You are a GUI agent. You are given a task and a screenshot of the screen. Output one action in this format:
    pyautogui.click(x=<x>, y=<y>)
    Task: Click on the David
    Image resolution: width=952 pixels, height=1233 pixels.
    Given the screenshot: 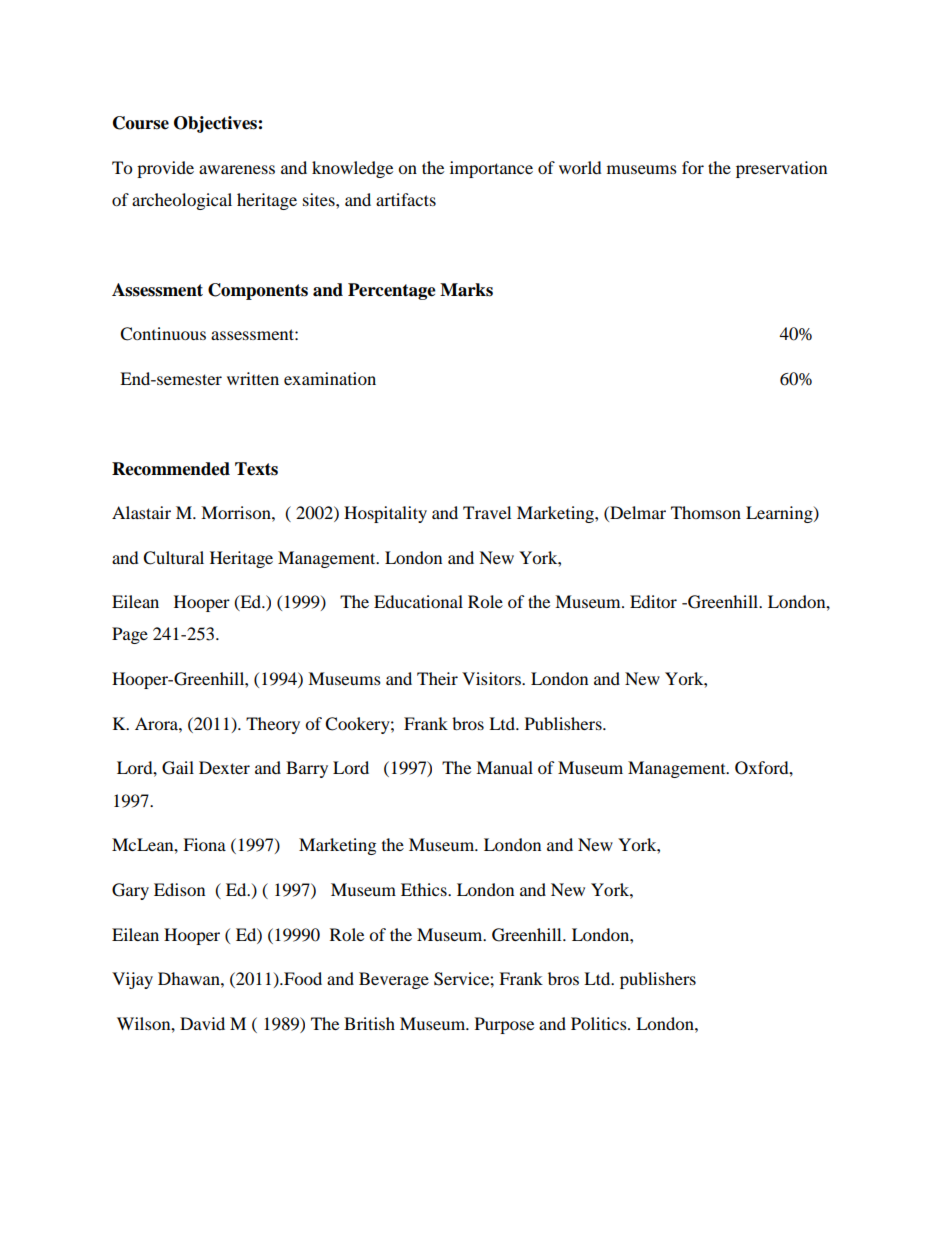 What is the action you would take?
    pyautogui.click(x=202, y=1023)
